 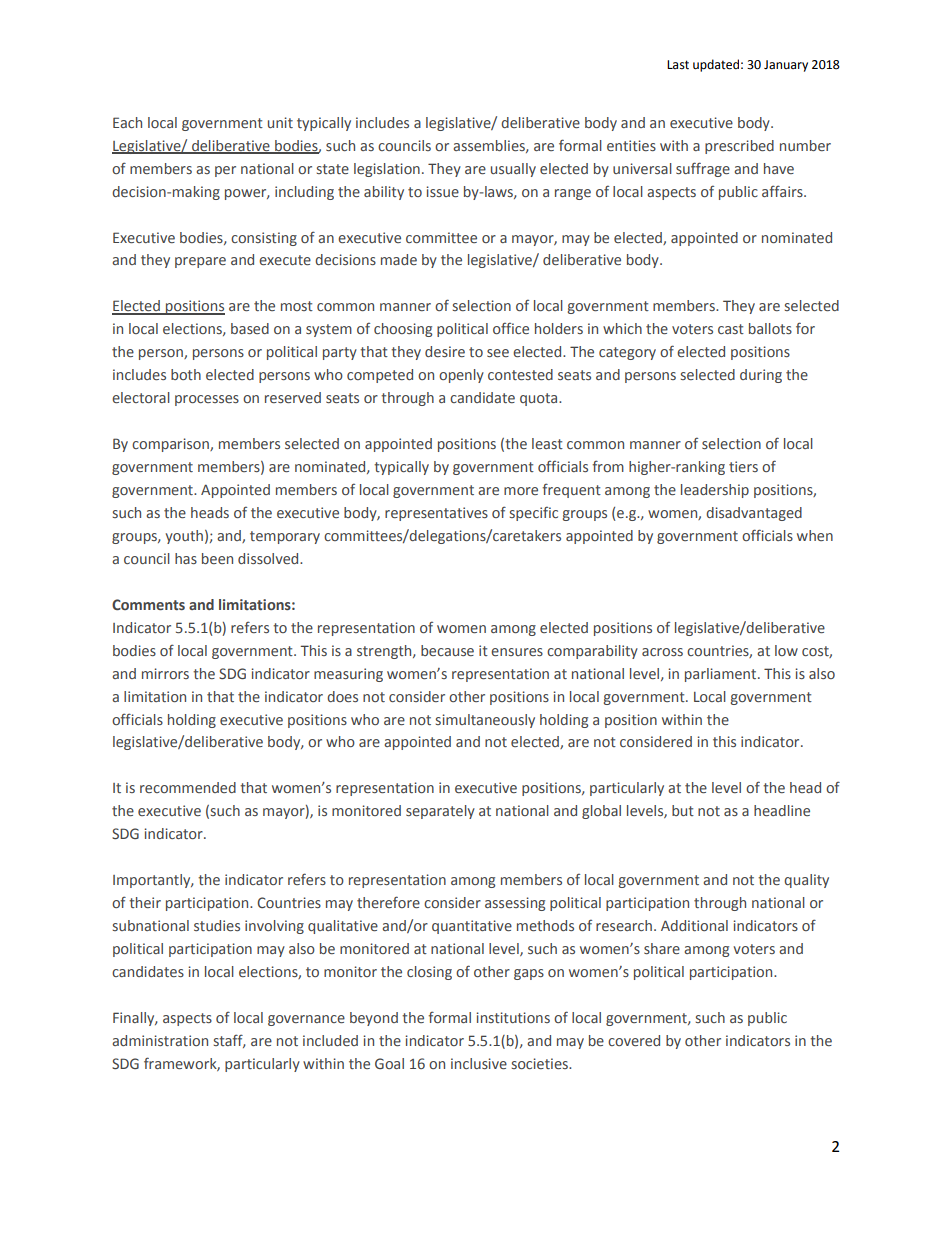 I want to click on comparison, so click(x=171, y=445).
